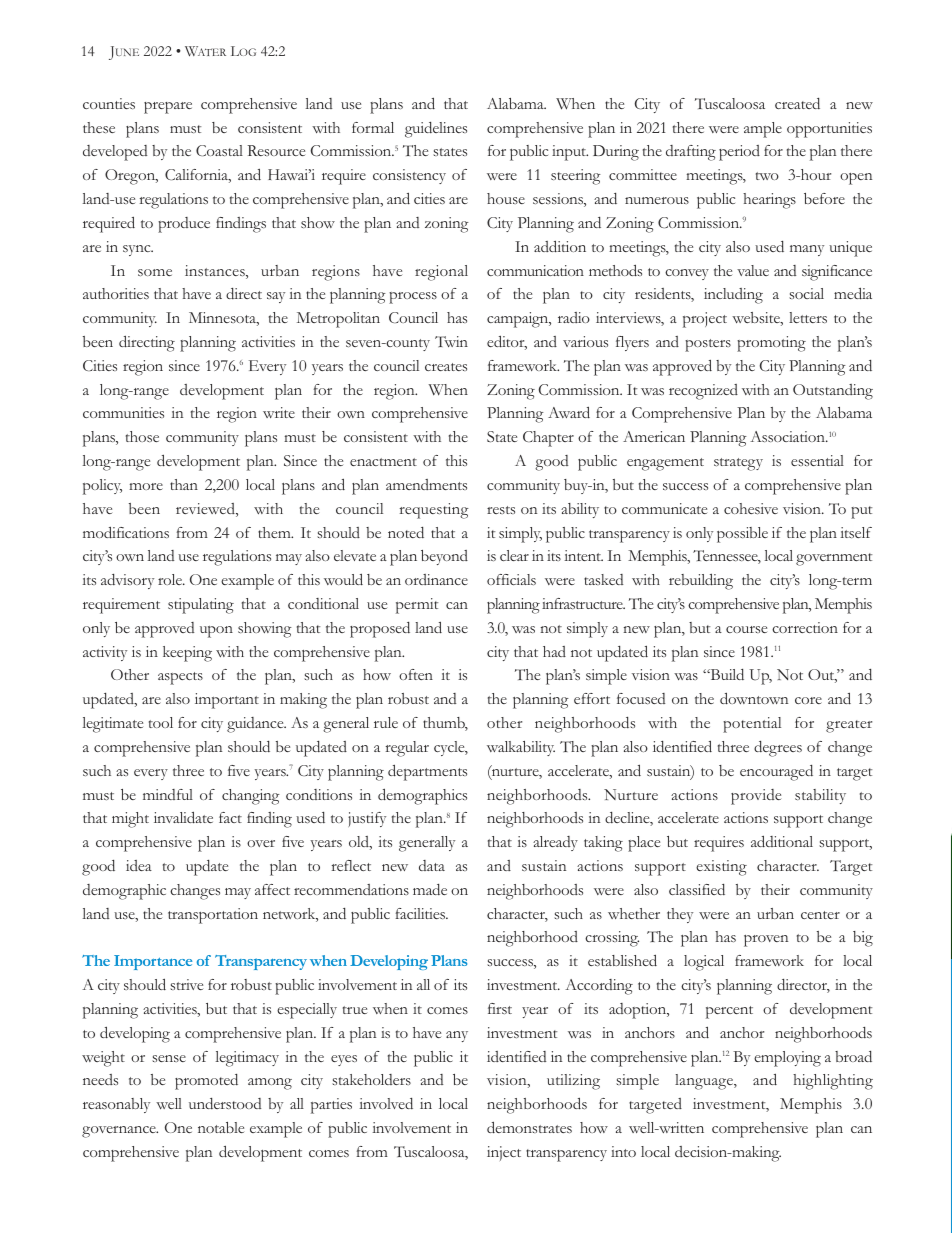  What do you see at coordinates (529, 1127) in the document?
I see `demonstrates` at bounding box center [529, 1127].
